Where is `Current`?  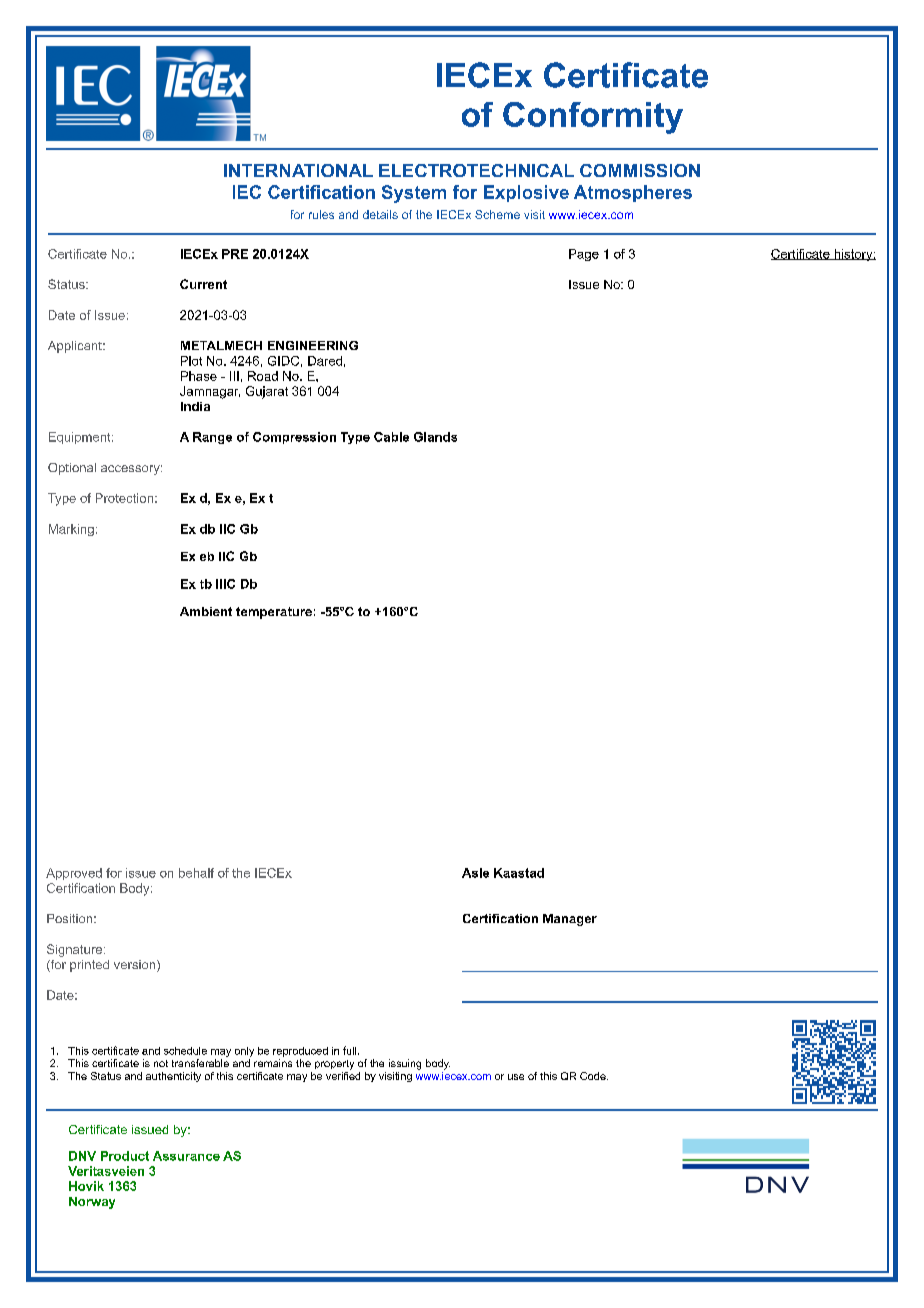 Current is located at coordinates (203, 284).
